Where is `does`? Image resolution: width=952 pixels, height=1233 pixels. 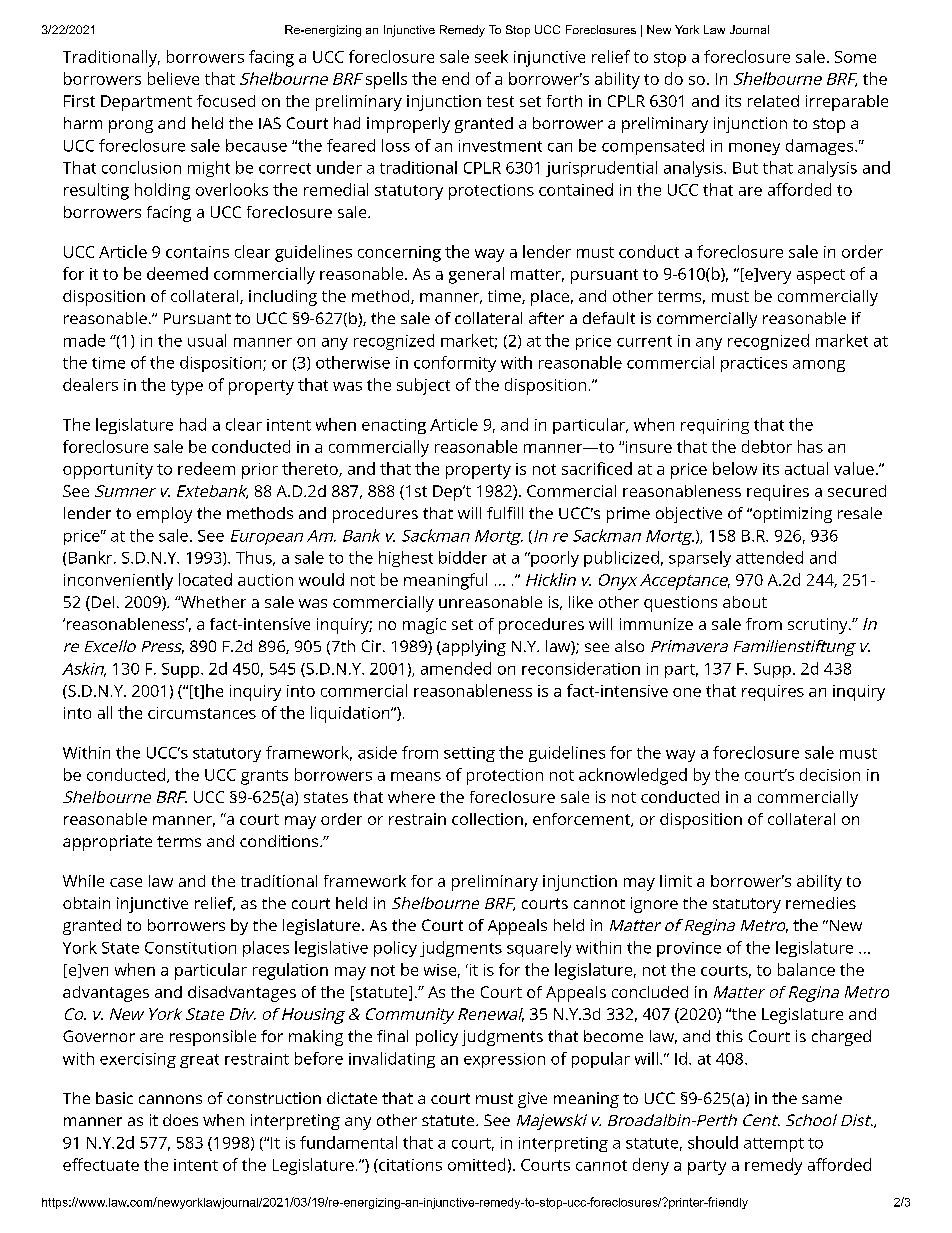
does is located at coordinates (180, 1120).
